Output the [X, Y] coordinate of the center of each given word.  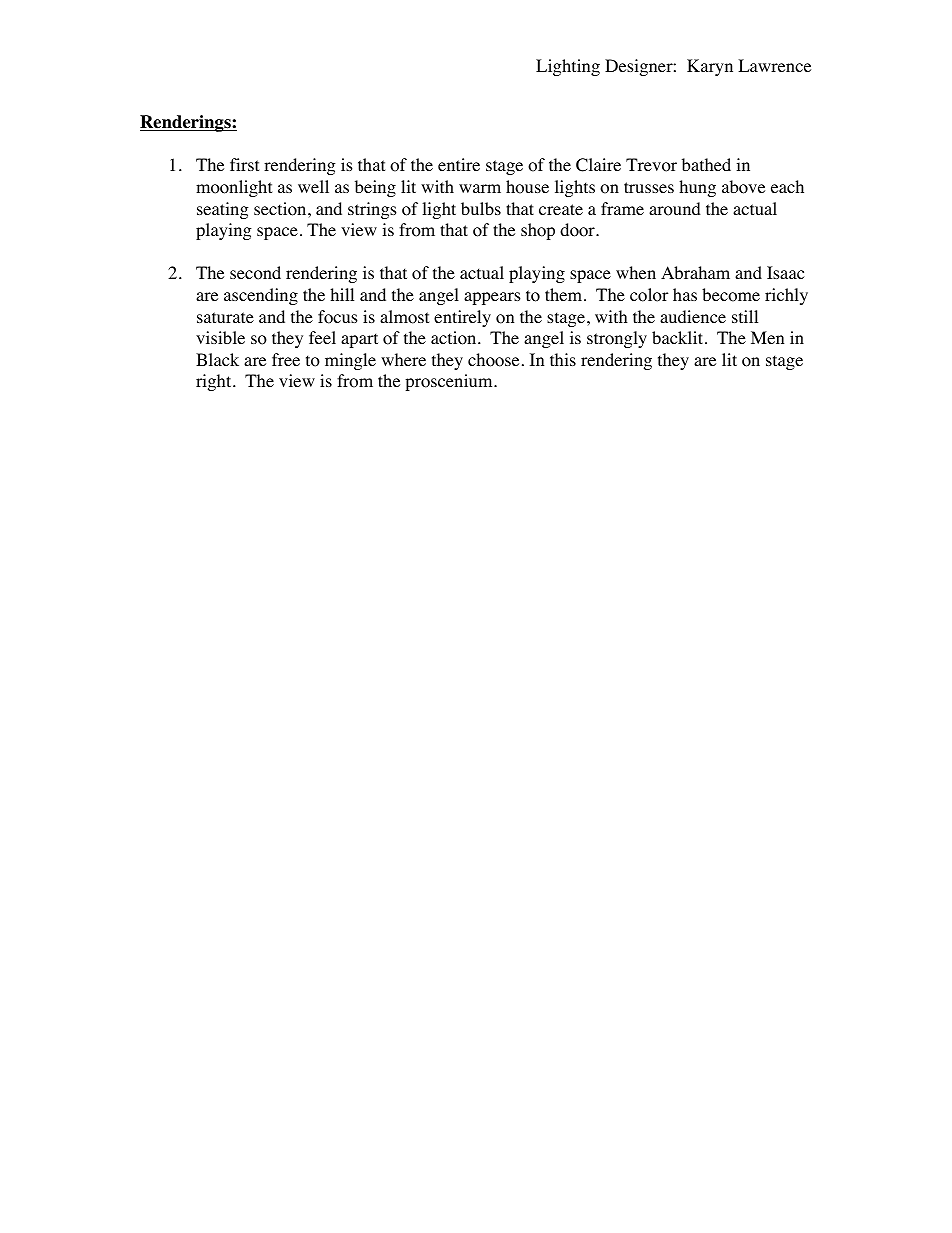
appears [492, 298]
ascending [261, 296]
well [313, 186]
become [731, 295]
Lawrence [774, 65]
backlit [679, 337]
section [281, 209]
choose [493, 360]
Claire [598, 165]
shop [538, 231]
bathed [706, 164]
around [675, 209]
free [286, 359]
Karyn [710, 67]
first [244, 164]
